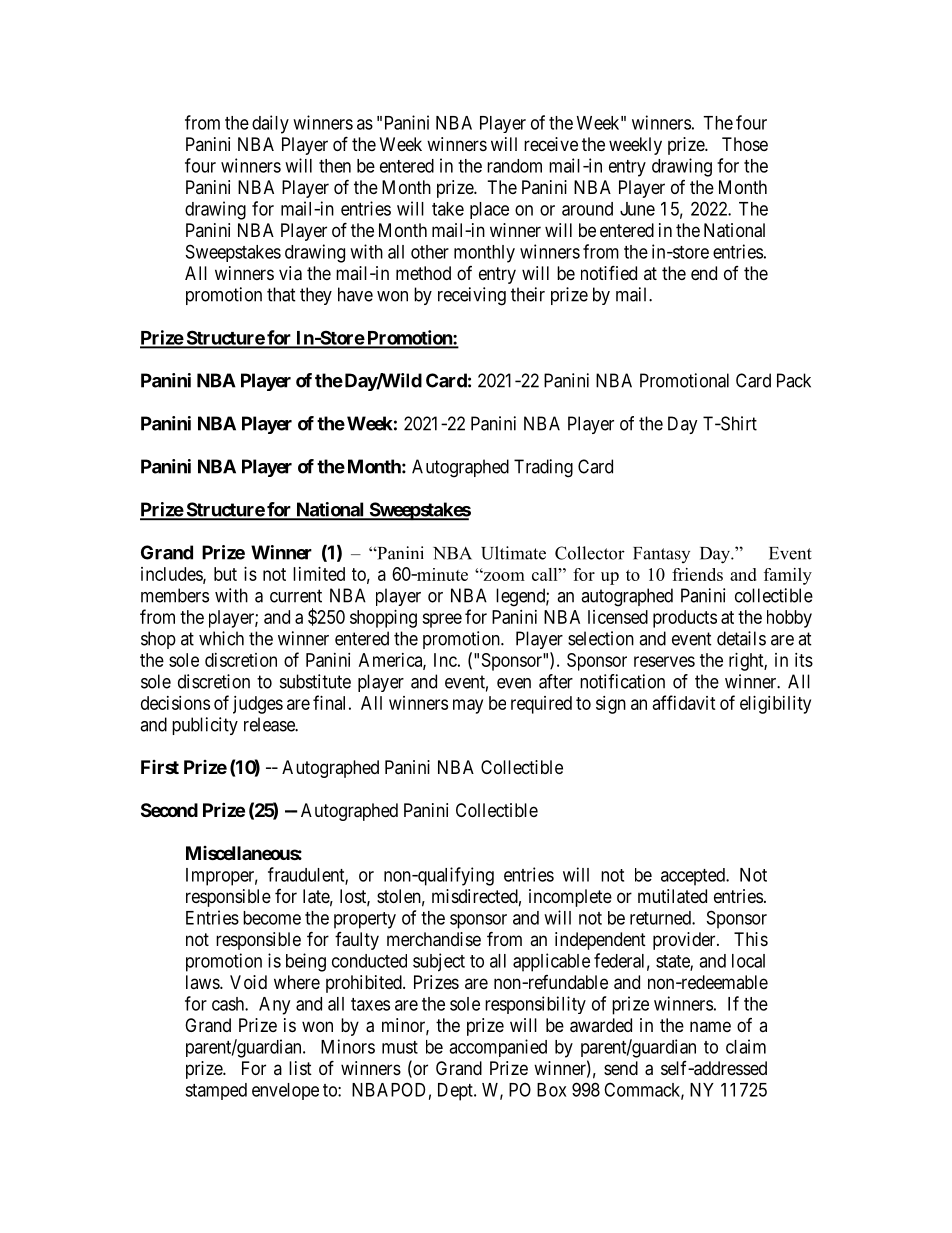  What do you see at coordinates (258, 705) in the screenshot?
I see `judges` at bounding box center [258, 705].
